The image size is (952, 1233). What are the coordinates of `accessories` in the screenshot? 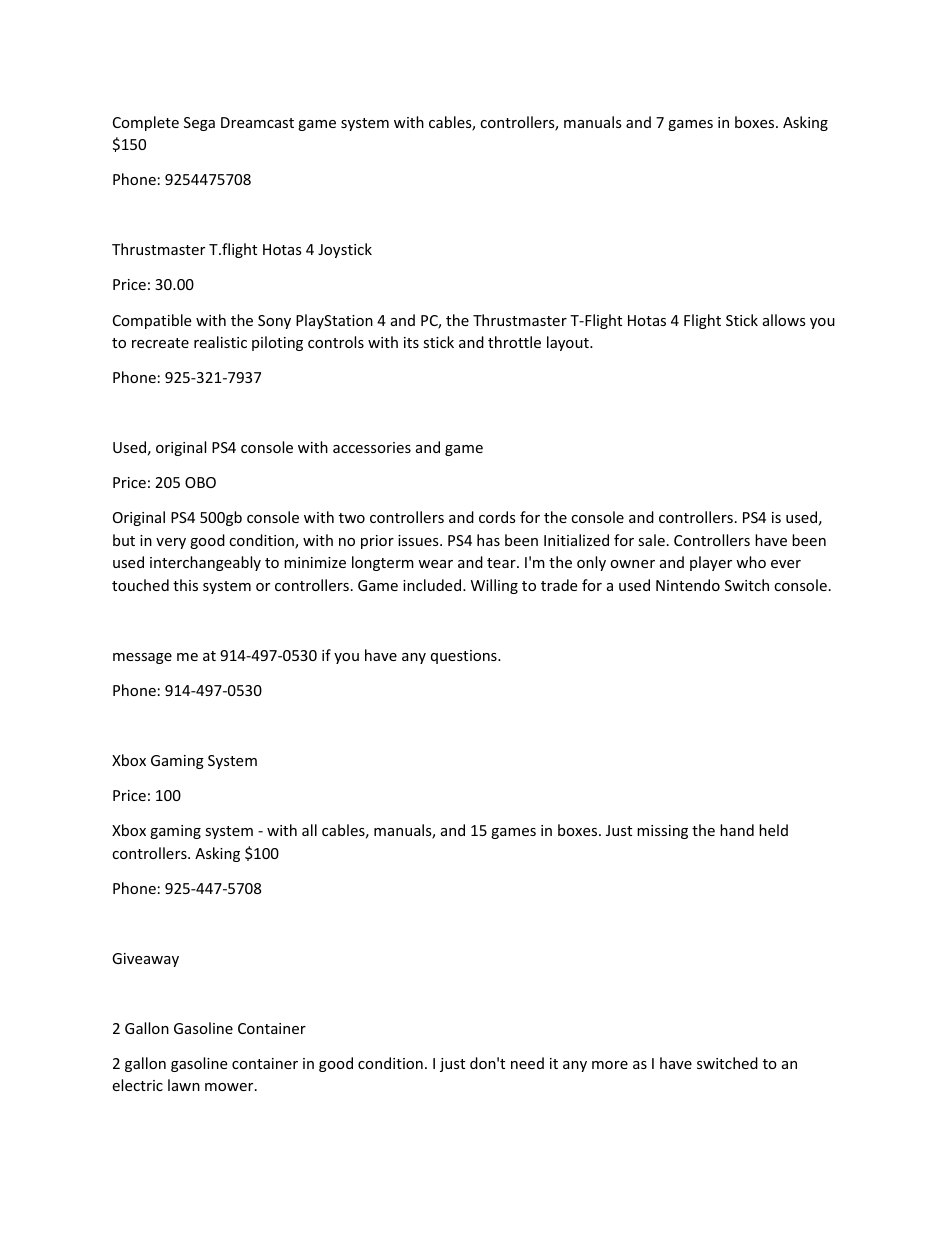 It's located at (372, 447).
